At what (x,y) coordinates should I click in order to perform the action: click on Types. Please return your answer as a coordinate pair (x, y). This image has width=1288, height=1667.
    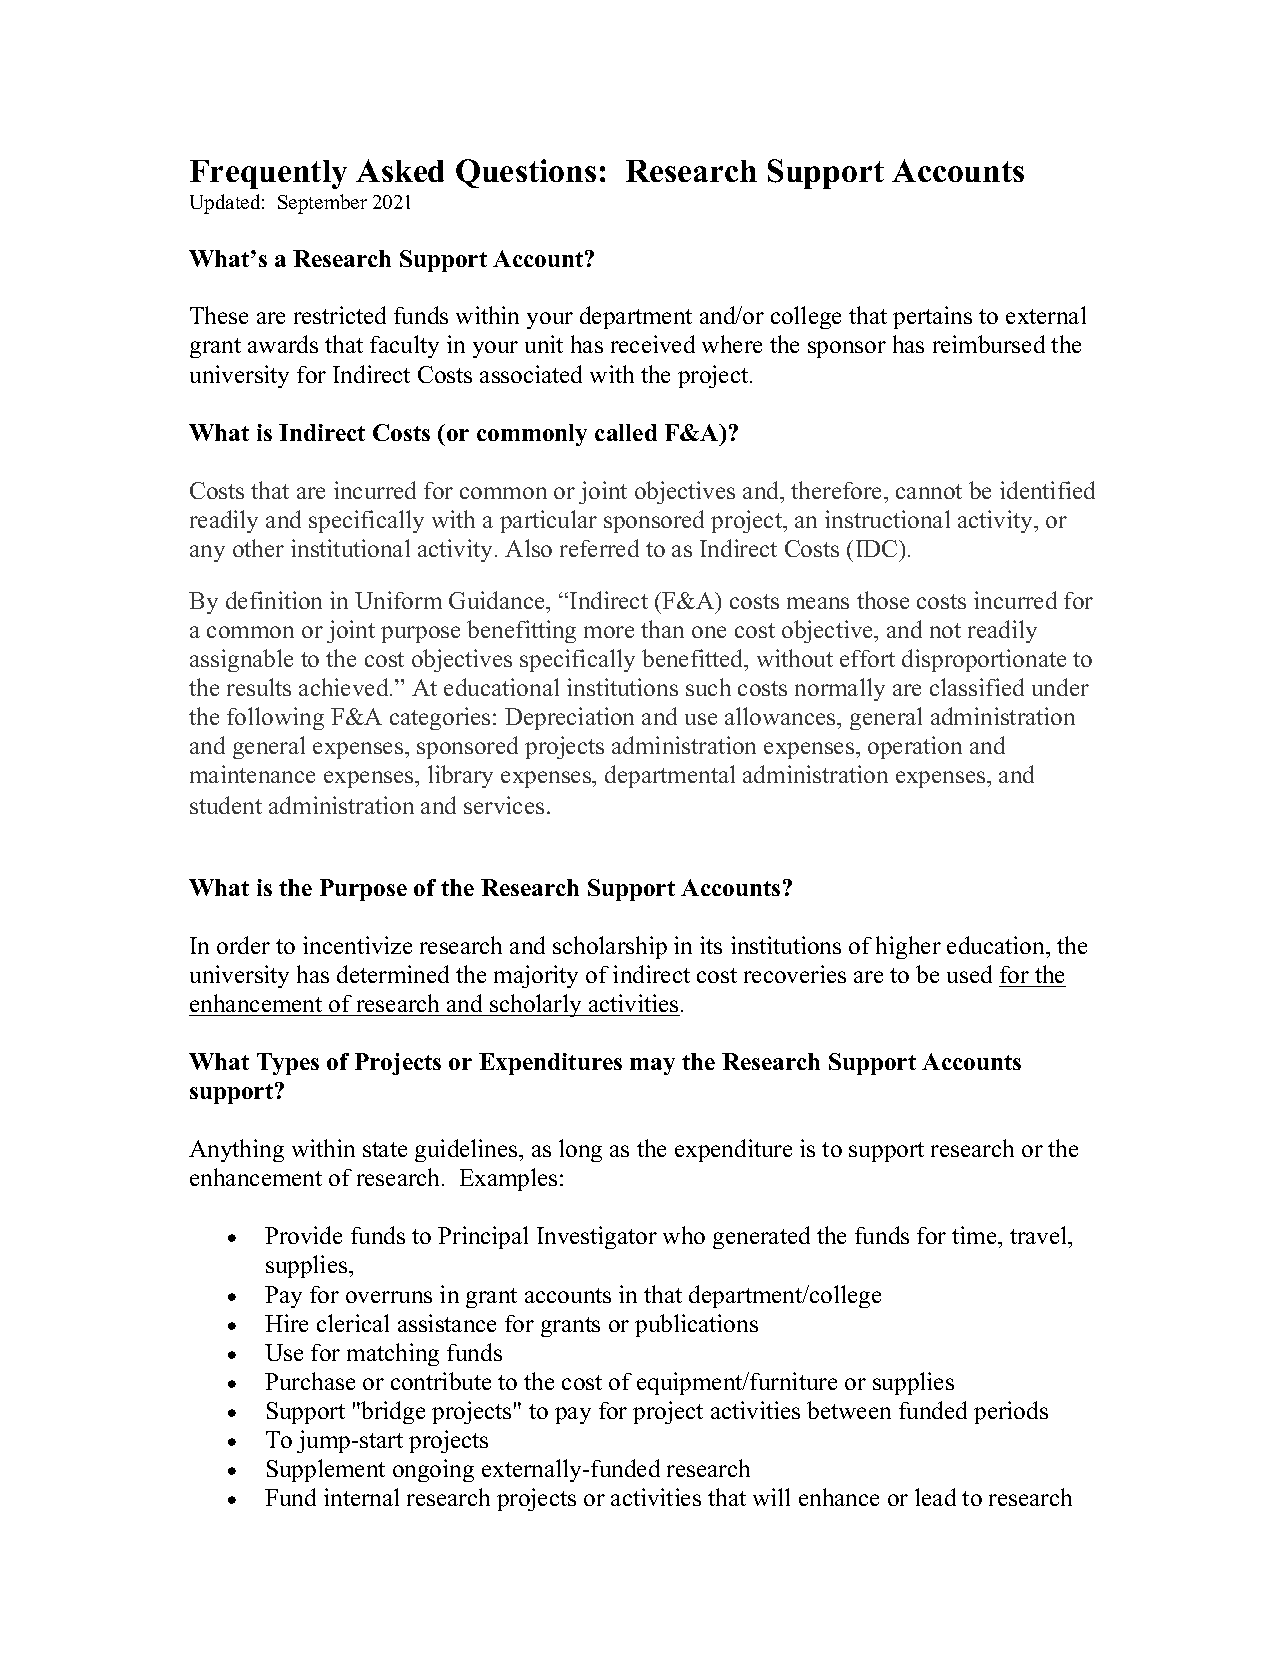
    Looking at the image, I should click on (288, 1064).
